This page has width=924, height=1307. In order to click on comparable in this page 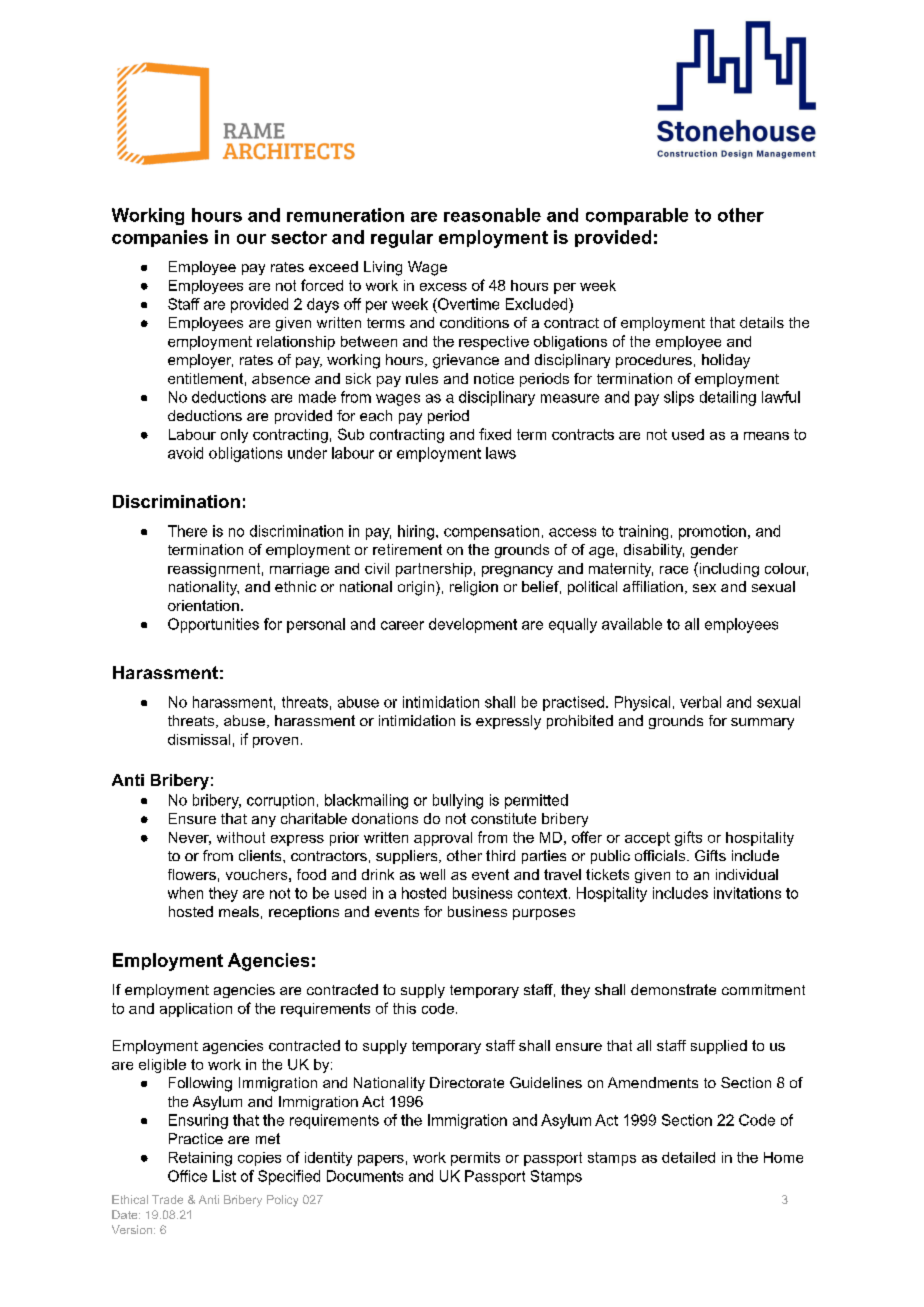, I will do `click(637, 216)`.
